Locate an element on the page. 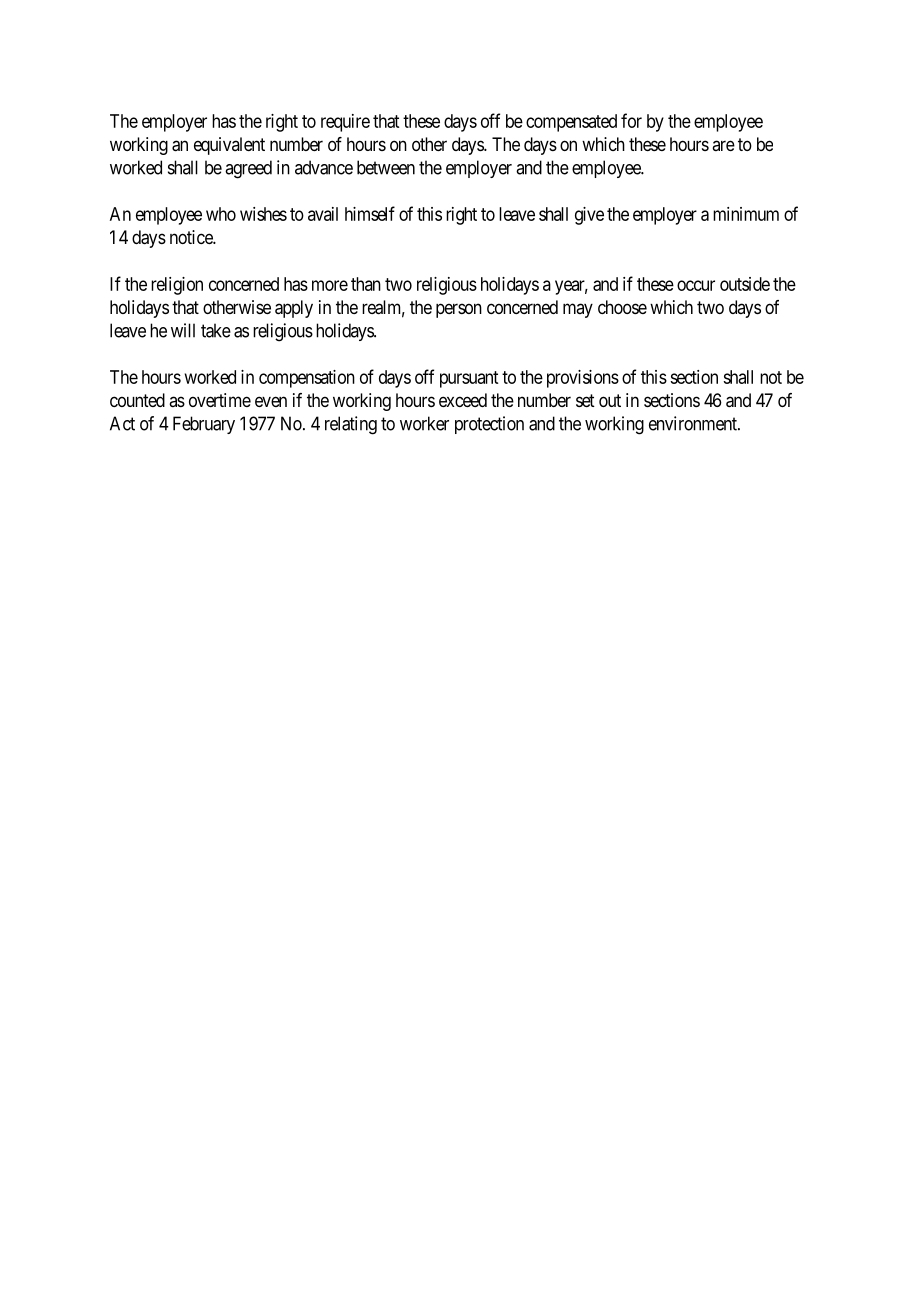  environment is located at coordinates (694, 423).
